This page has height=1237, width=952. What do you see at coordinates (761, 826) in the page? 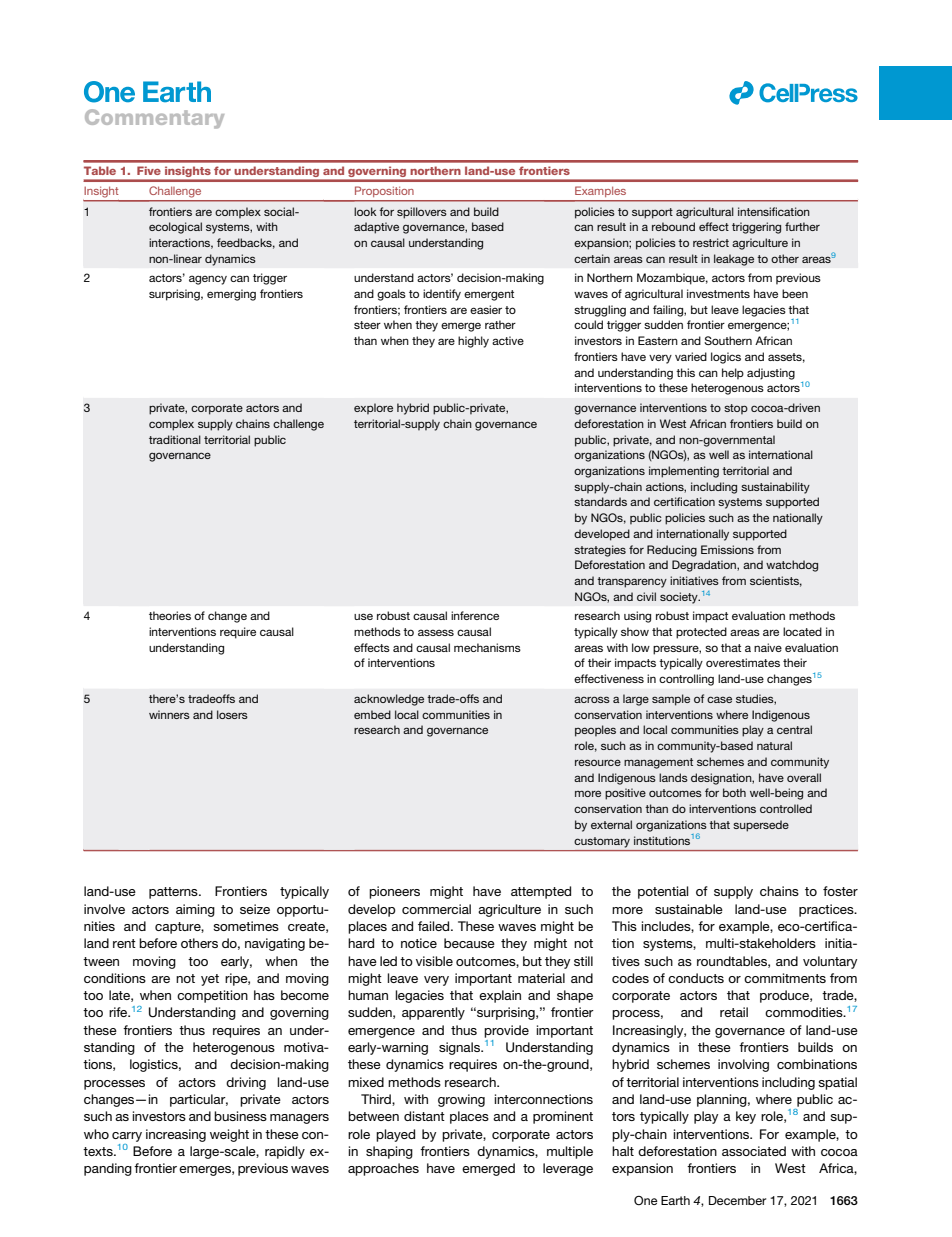
I see `supersede` at bounding box center [761, 826].
